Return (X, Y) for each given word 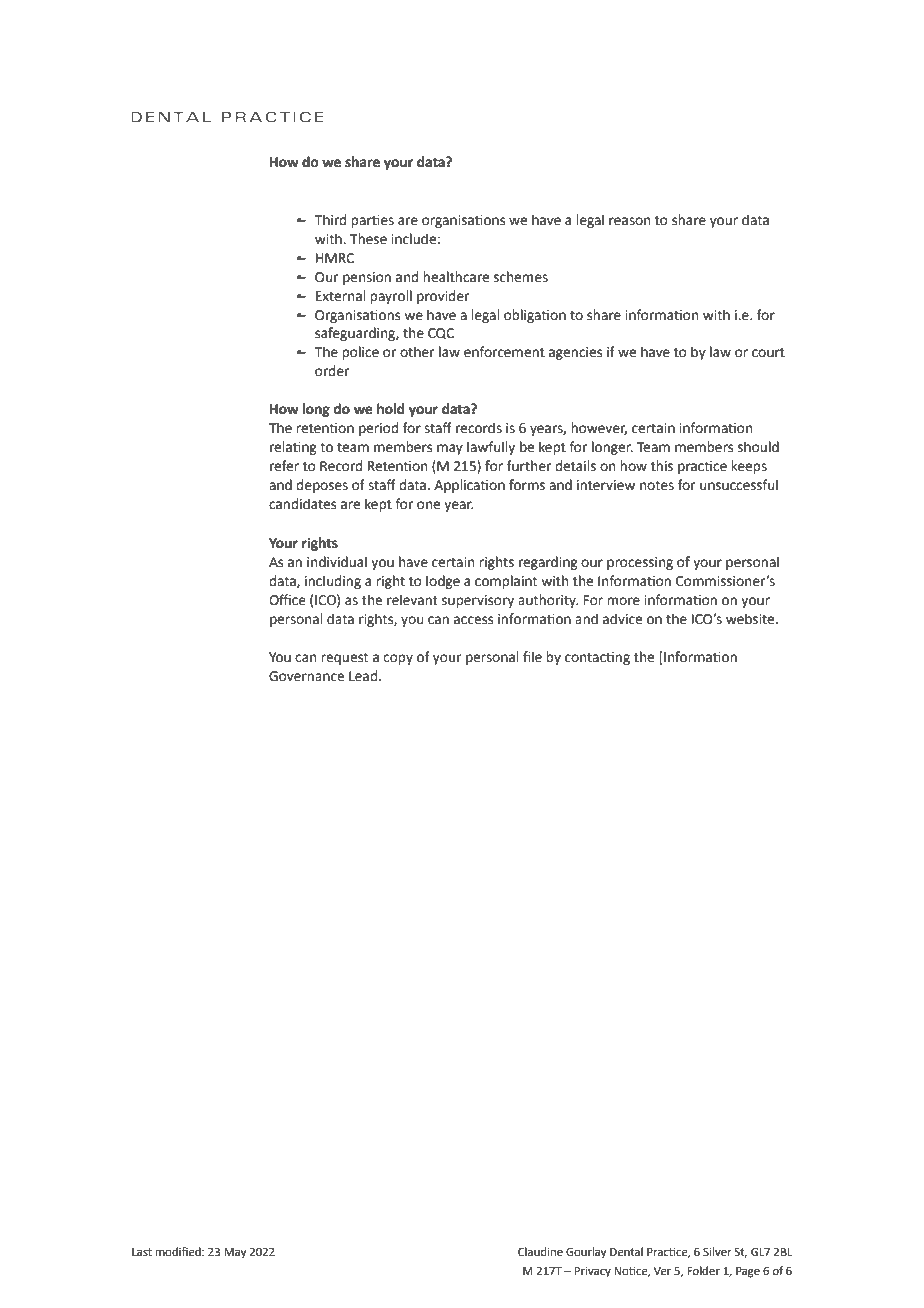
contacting (597, 658)
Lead (364, 676)
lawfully (491, 448)
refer (284, 466)
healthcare (456, 277)
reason (629, 221)
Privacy (593, 1272)
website (751, 619)
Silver (717, 1251)
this (662, 466)
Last (142, 1252)
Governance (306, 676)
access (473, 620)
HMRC (335, 258)
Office (287, 600)
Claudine (540, 1251)
